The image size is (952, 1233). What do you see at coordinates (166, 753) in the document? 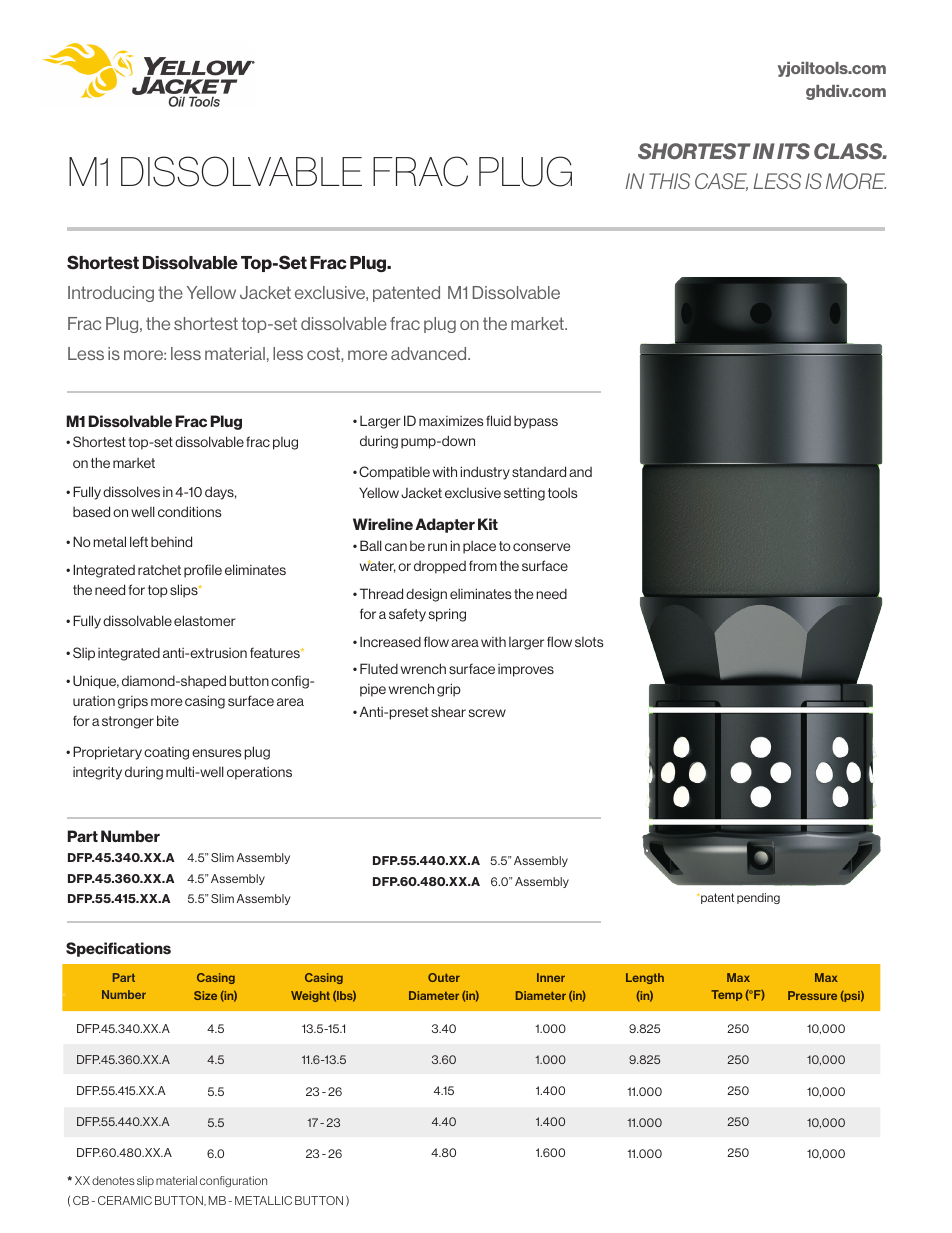
I see `coating` at bounding box center [166, 753].
